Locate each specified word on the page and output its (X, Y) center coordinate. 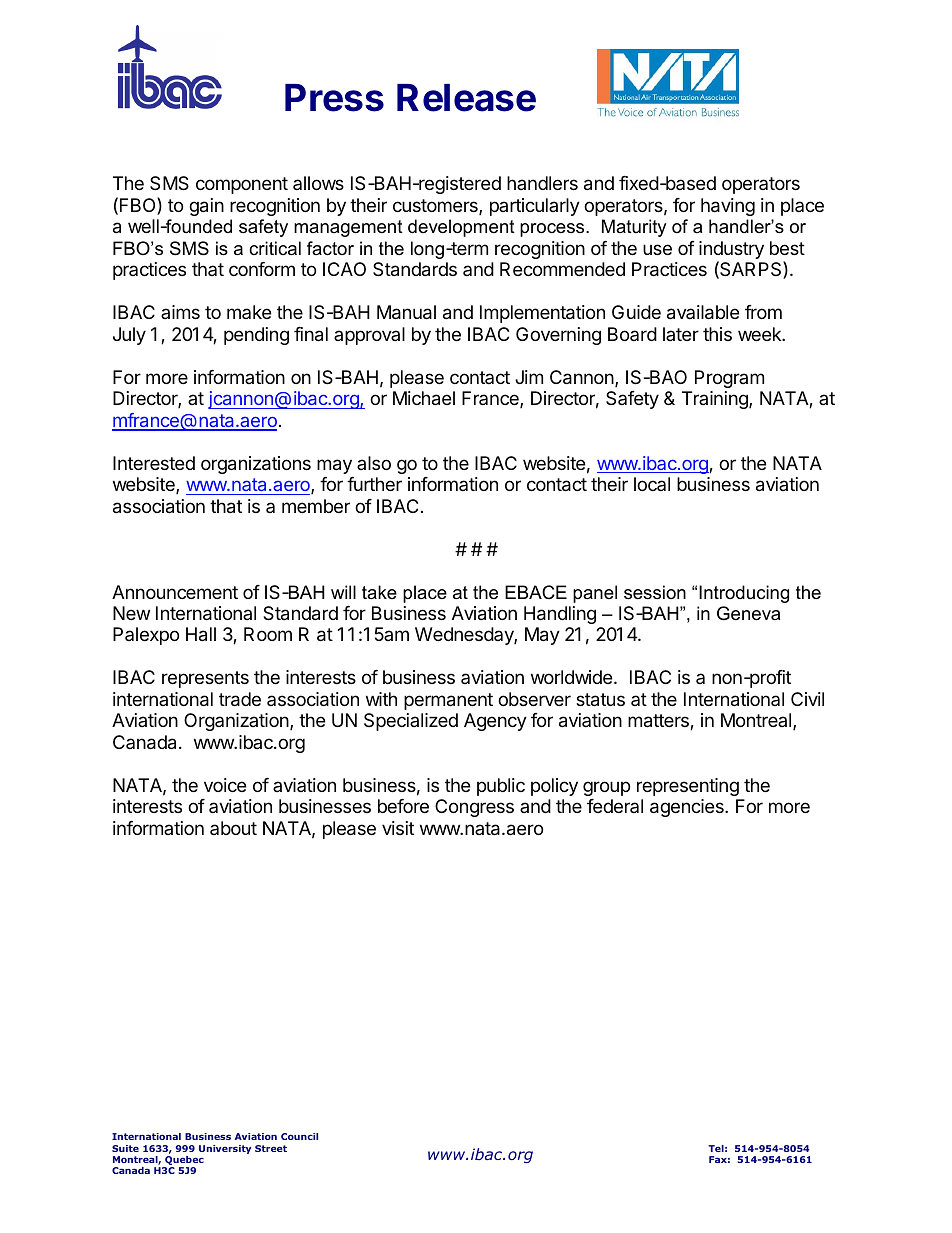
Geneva (748, 613)
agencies (688, 808)
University (225, 1149)
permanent (448, 701)
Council (299, 1136)
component (242, 185)
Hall (201, 634)
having (728, 207)
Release (466, 98)
